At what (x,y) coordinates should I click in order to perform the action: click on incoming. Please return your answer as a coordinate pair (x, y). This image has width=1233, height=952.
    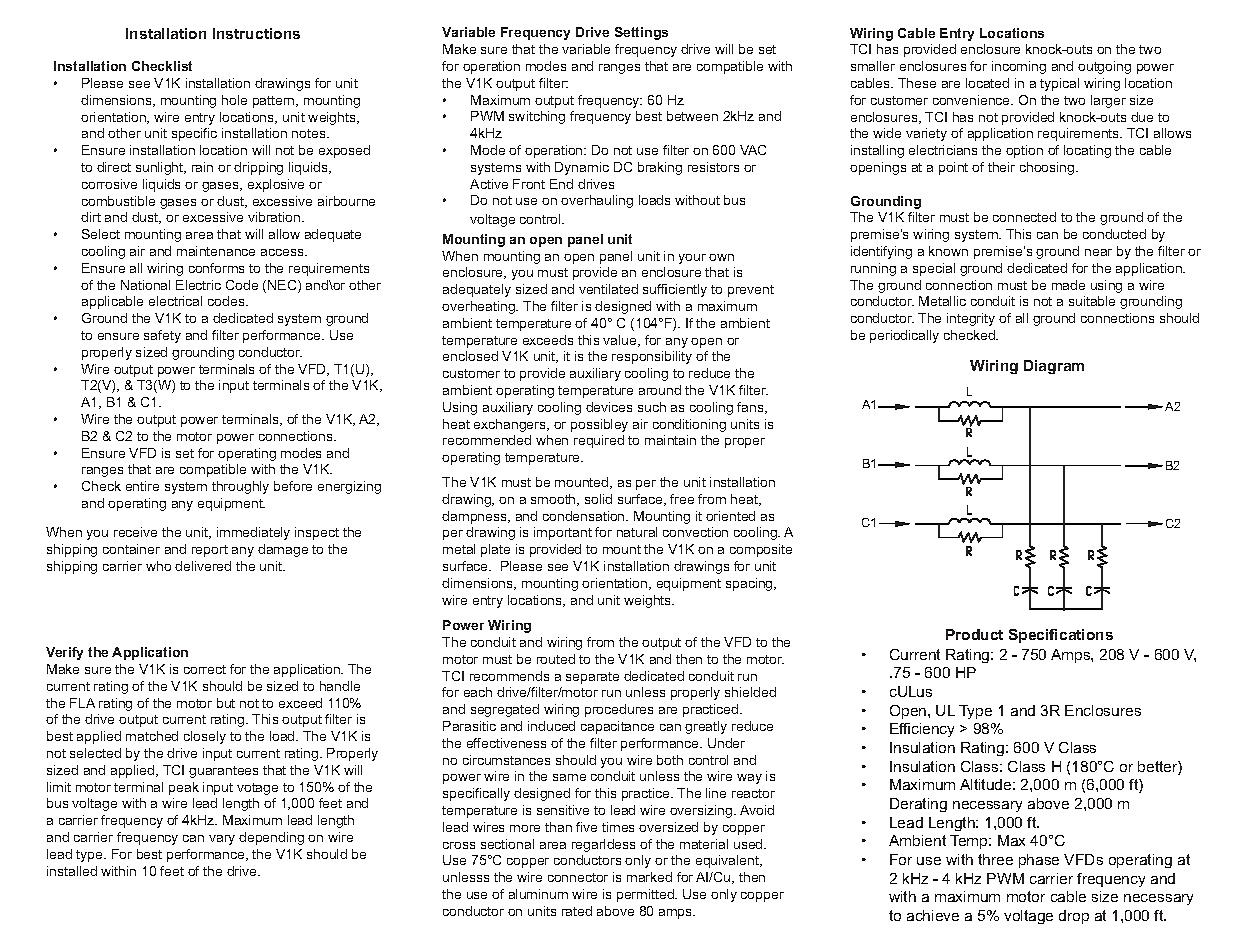
    Looking at the image, I should click on (1019, 67).
